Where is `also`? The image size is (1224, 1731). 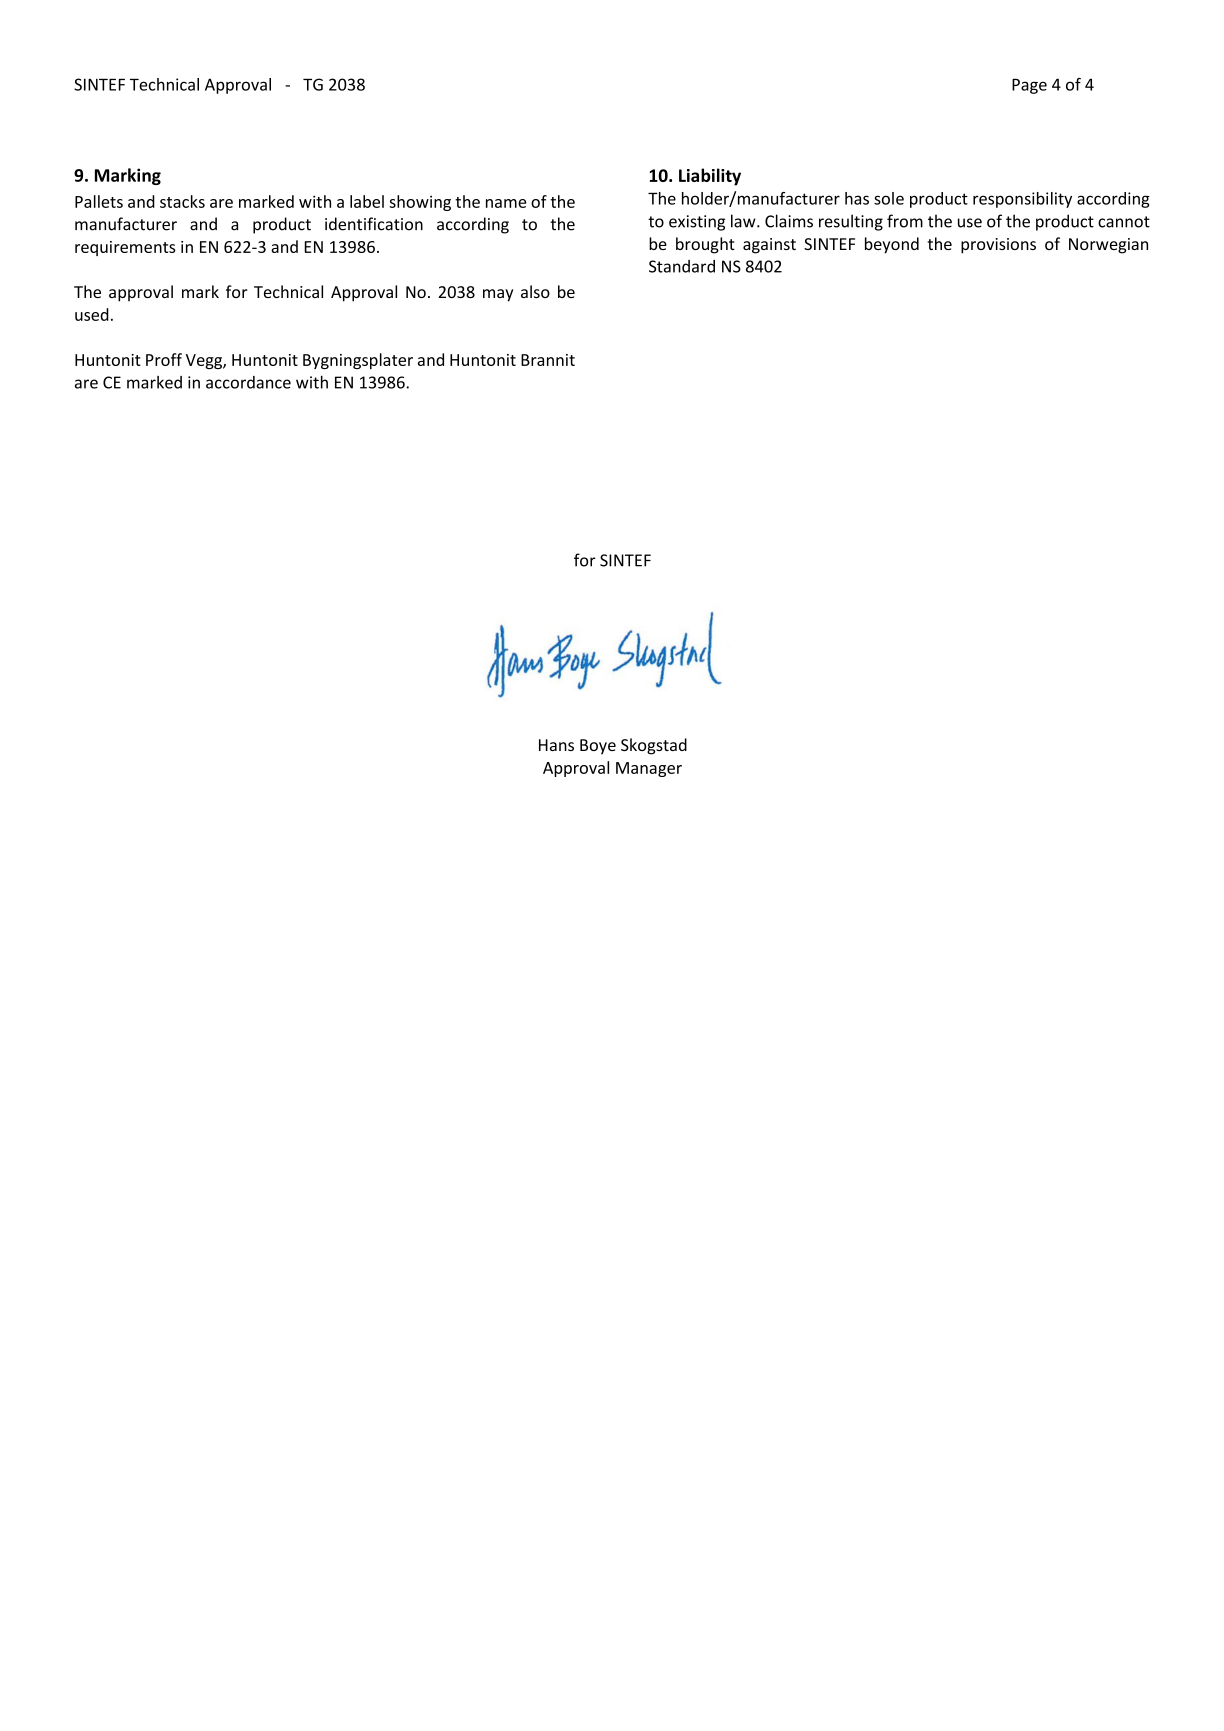 also is located at coordinates (535, 291).
